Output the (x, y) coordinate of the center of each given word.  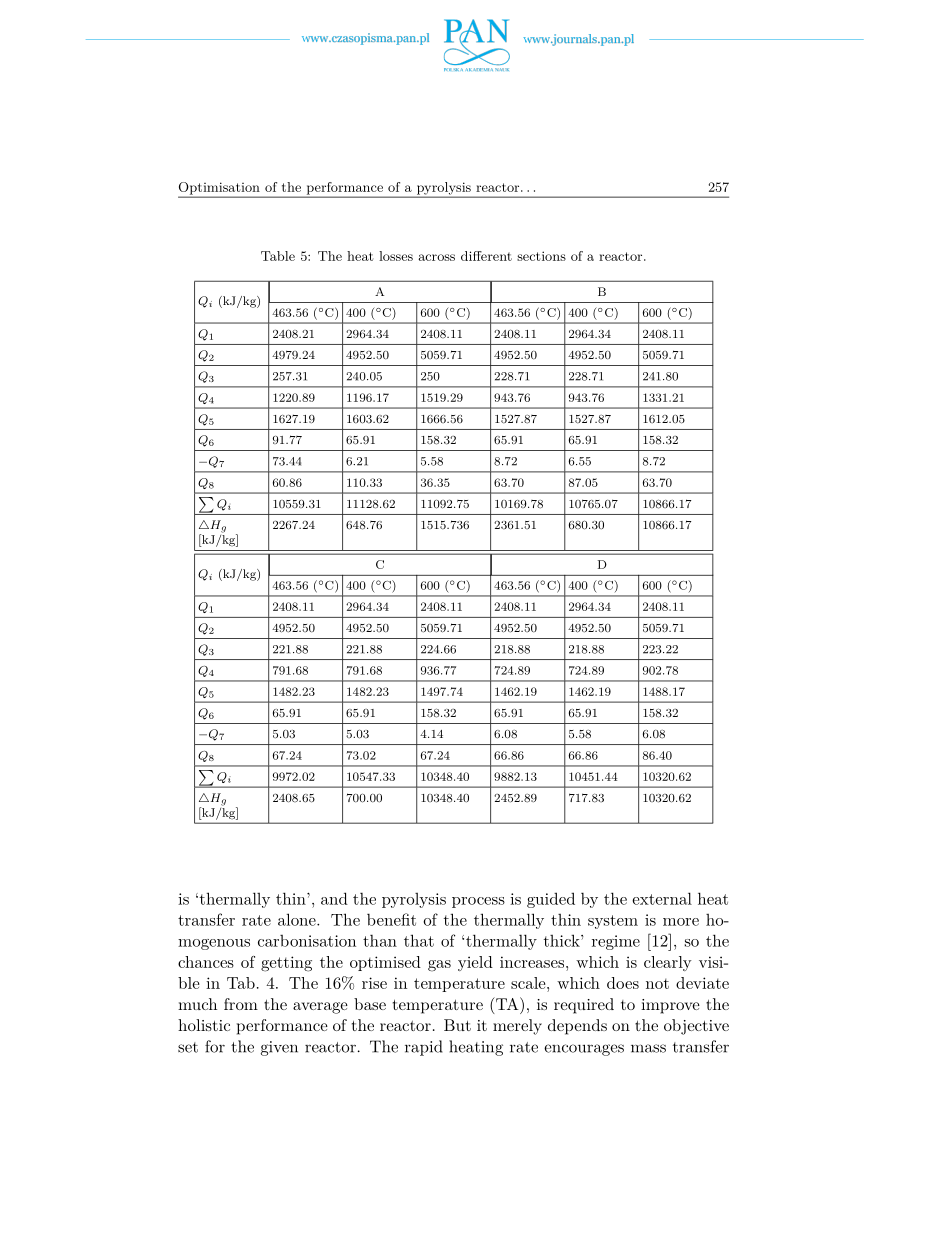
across (436, 257)
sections (541, 256)
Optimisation (220, 189)
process (478, 902)
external (662, 898)
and (334, 898)
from (241, 1004)
